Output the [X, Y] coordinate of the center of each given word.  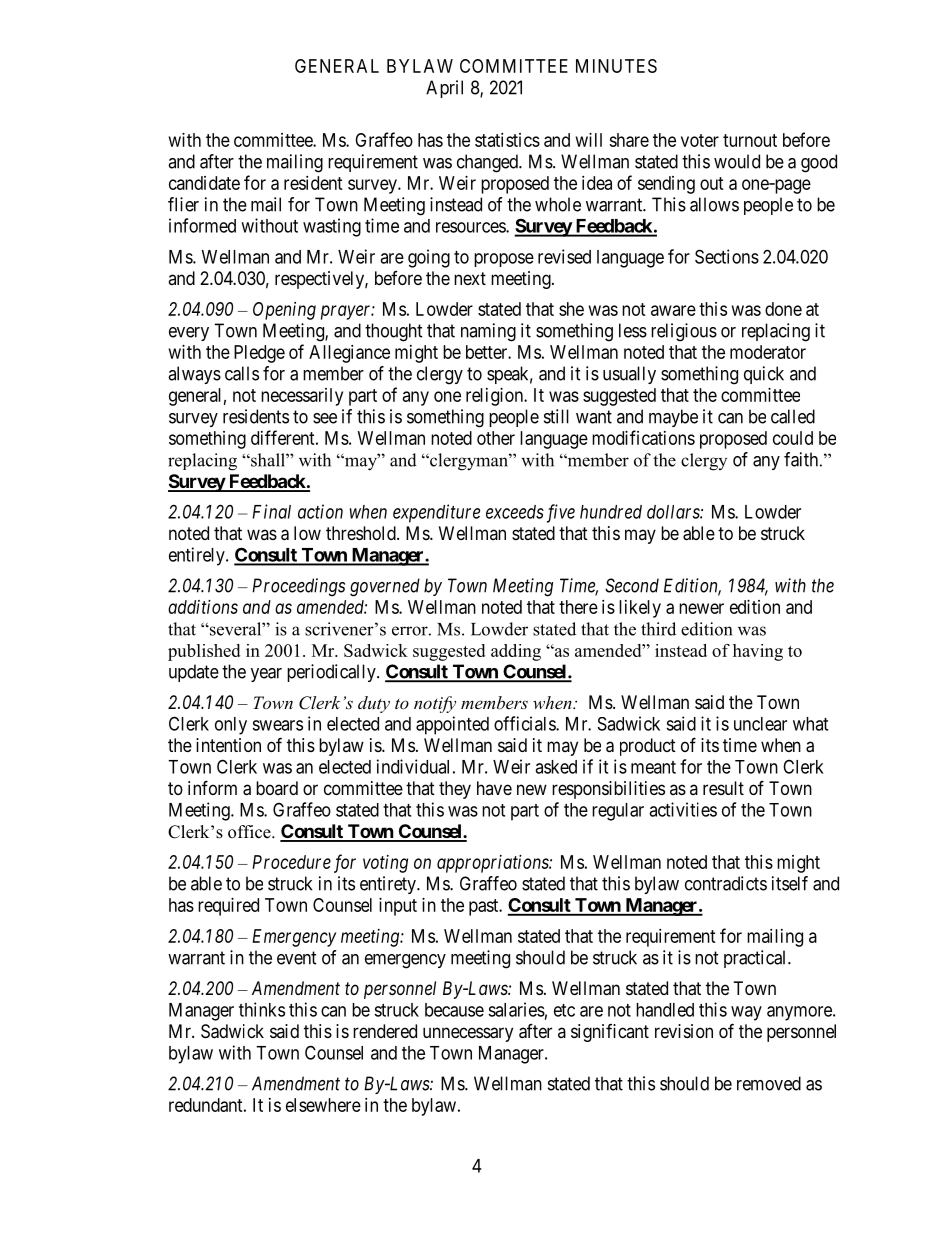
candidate [204, 183]
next [470, 278]
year [266, 675]
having [758, 652]
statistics [507, 140]
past [485, 907]
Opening [284, 311]
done [783, 309]
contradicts [726, 883]
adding [516, 652]
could [793, 438]
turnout [750, 140]
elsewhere [323, 1105]
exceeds [515, 512]
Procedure [291, 862]
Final [271, 511]
